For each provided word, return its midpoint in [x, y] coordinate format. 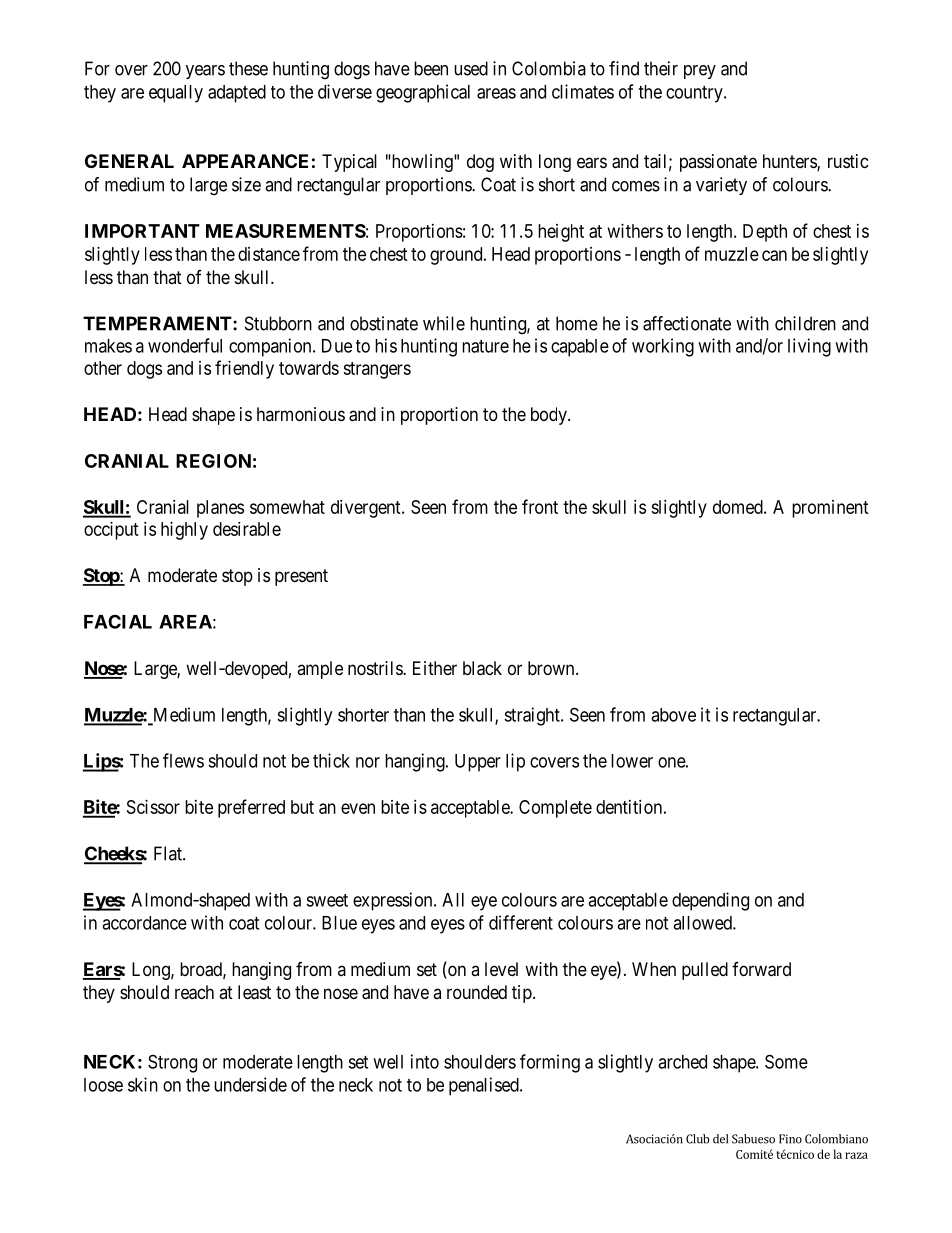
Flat [169, 853]
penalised [485, 1086]
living [809, 347]
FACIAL [118, 621]
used [471, 68]
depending [710, 901]
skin [143, 1084]
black [482, 668]
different [521, 922]
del [720, 1139]
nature [485, 346]
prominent [830, 509]
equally [176, 94]
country [695, 94]
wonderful [185, 345]
